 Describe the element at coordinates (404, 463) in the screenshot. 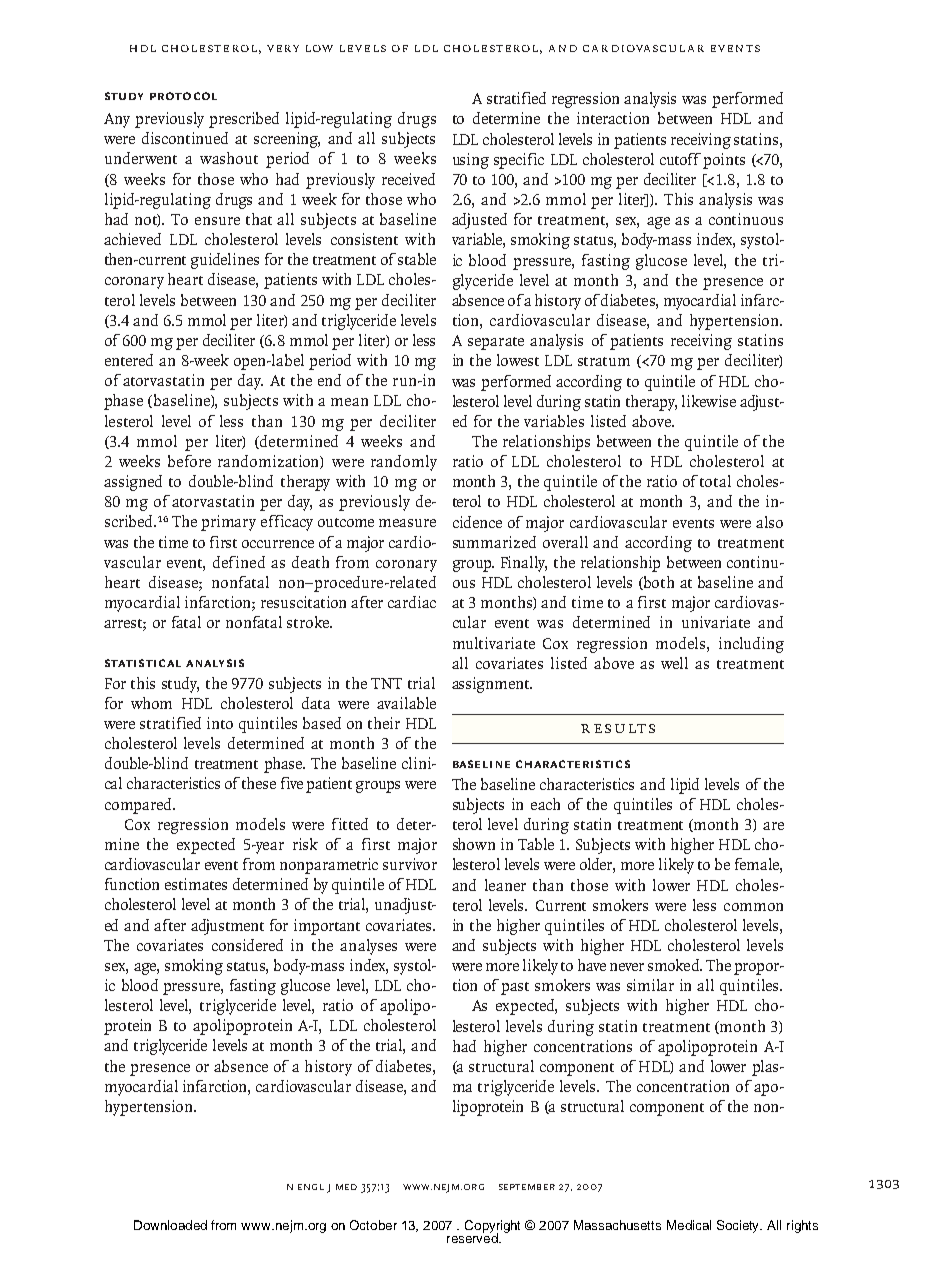

I see `randomly` at that location.
